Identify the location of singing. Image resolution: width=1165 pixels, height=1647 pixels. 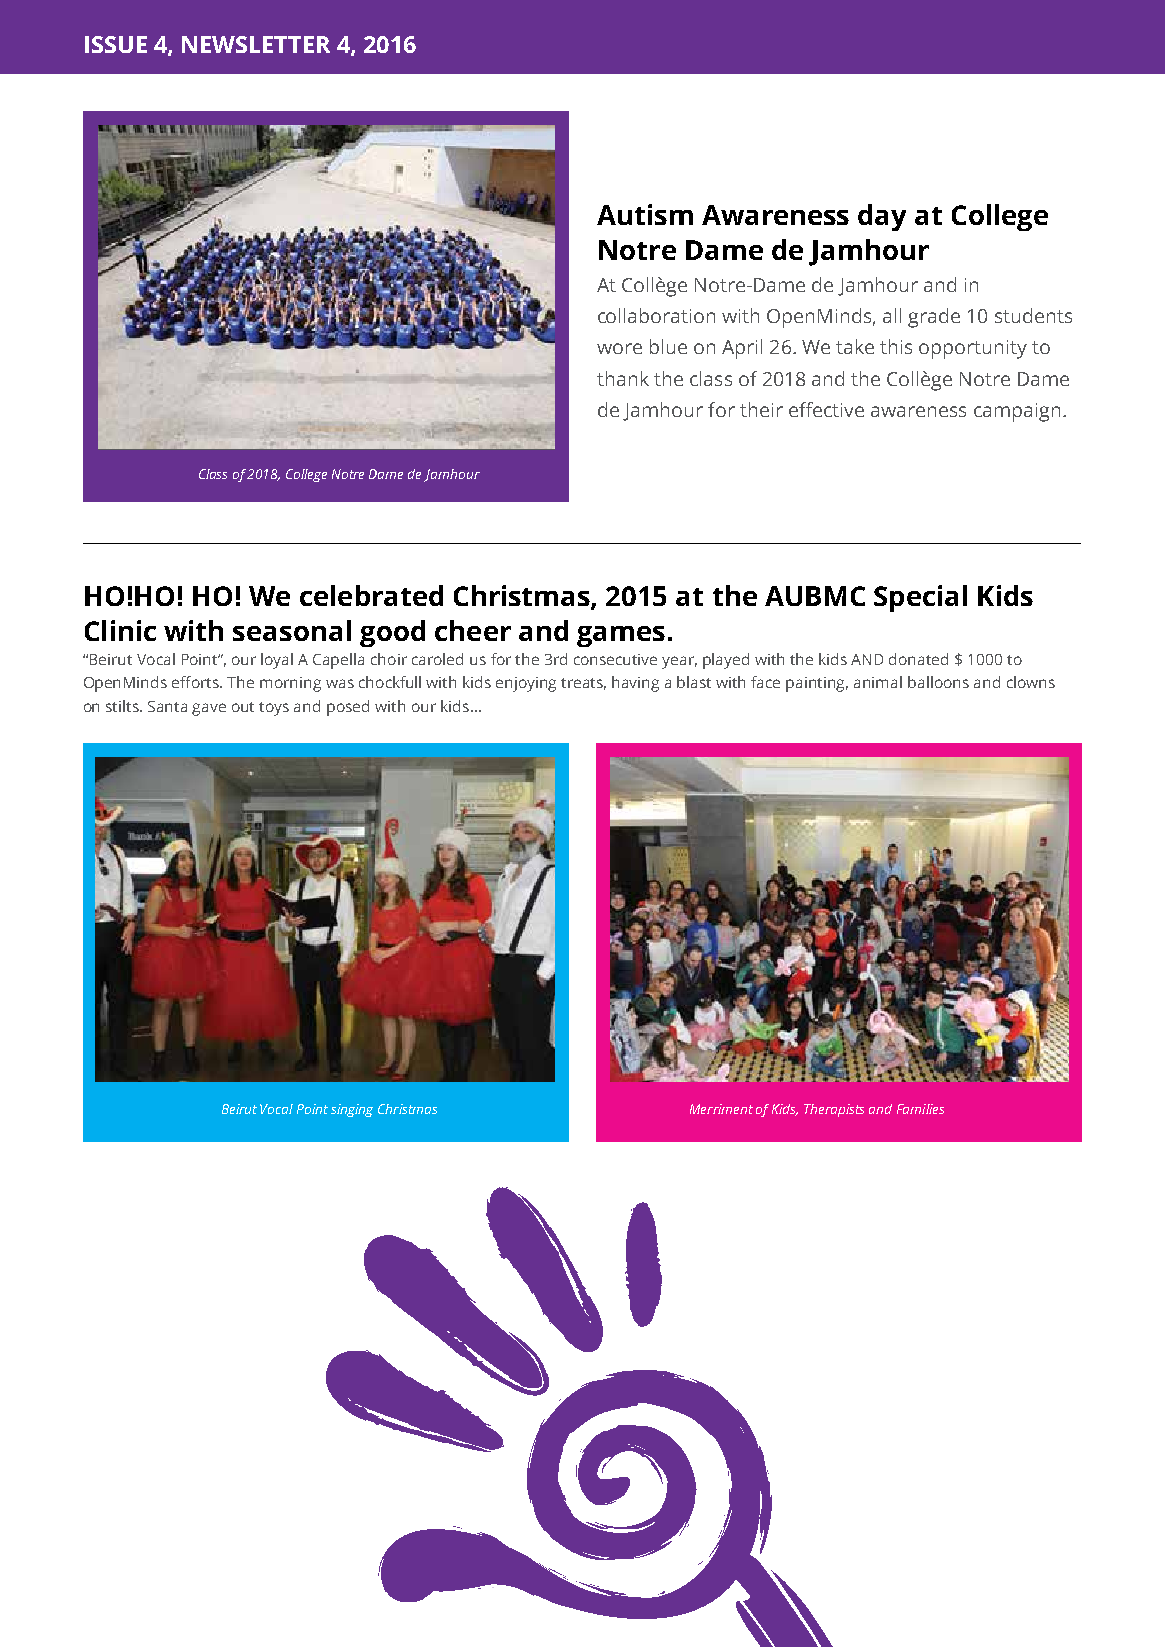
(352, 1110).
